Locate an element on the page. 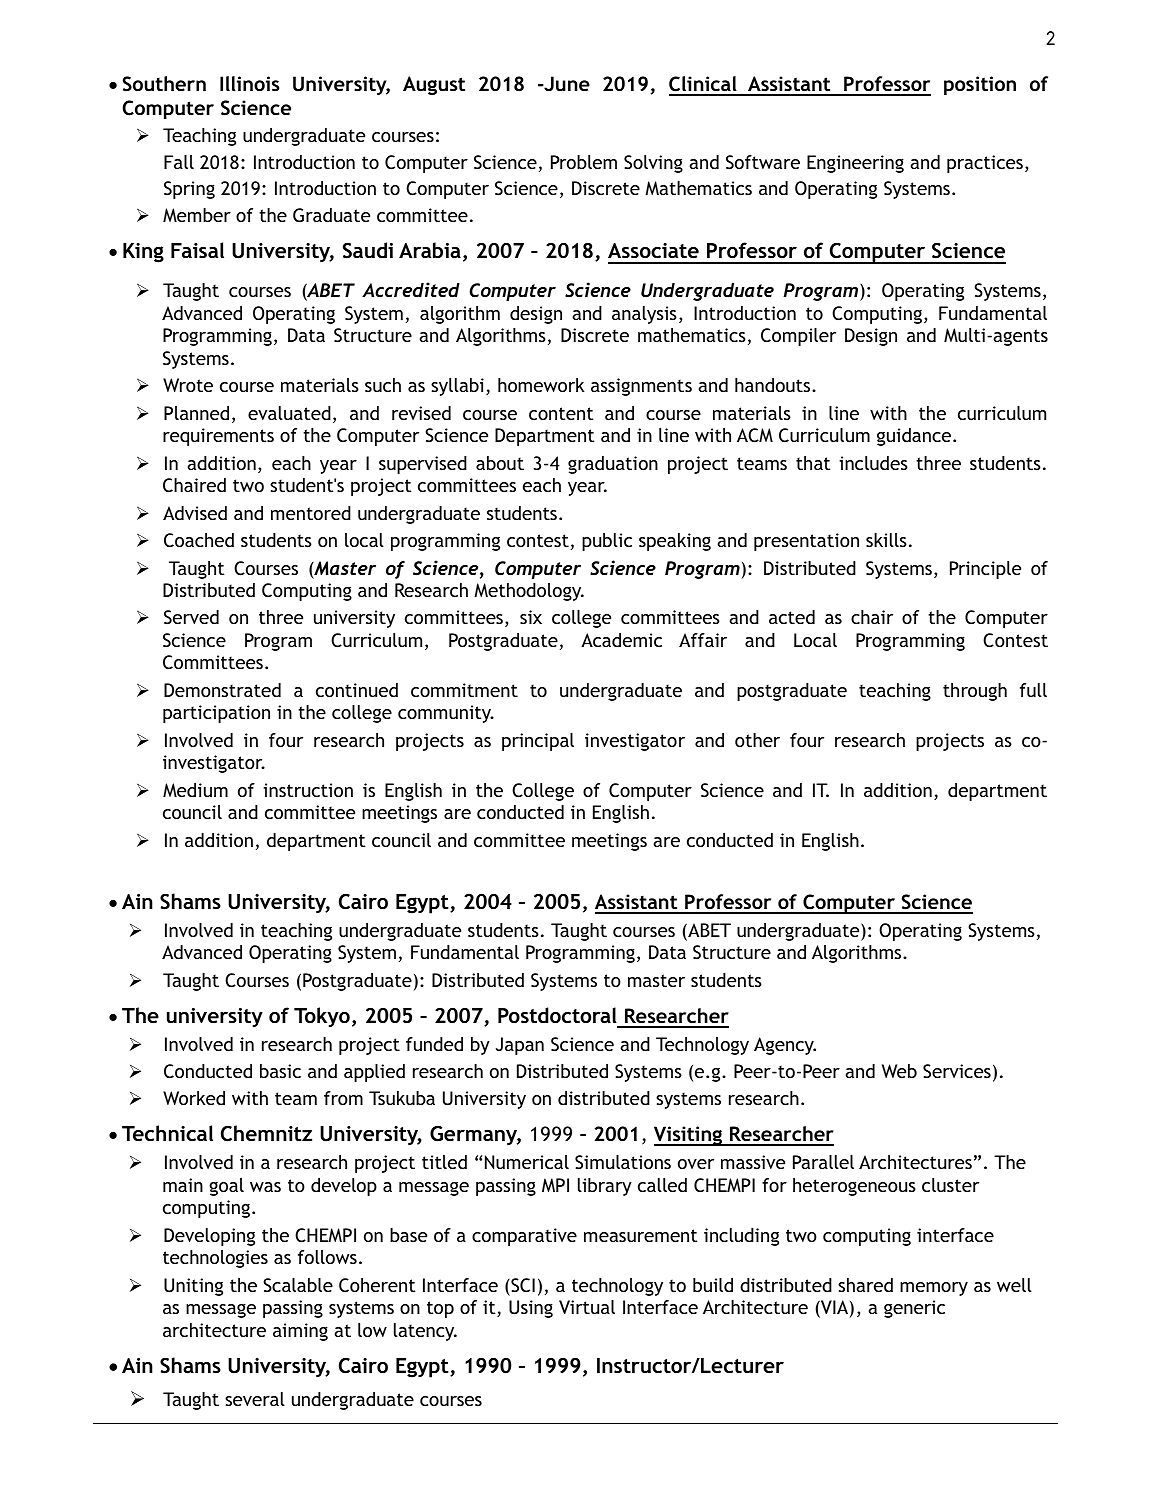 Image resolution: width=1157 pixels, height=1498 pixels. participation is located at coordinates (216, 714).
